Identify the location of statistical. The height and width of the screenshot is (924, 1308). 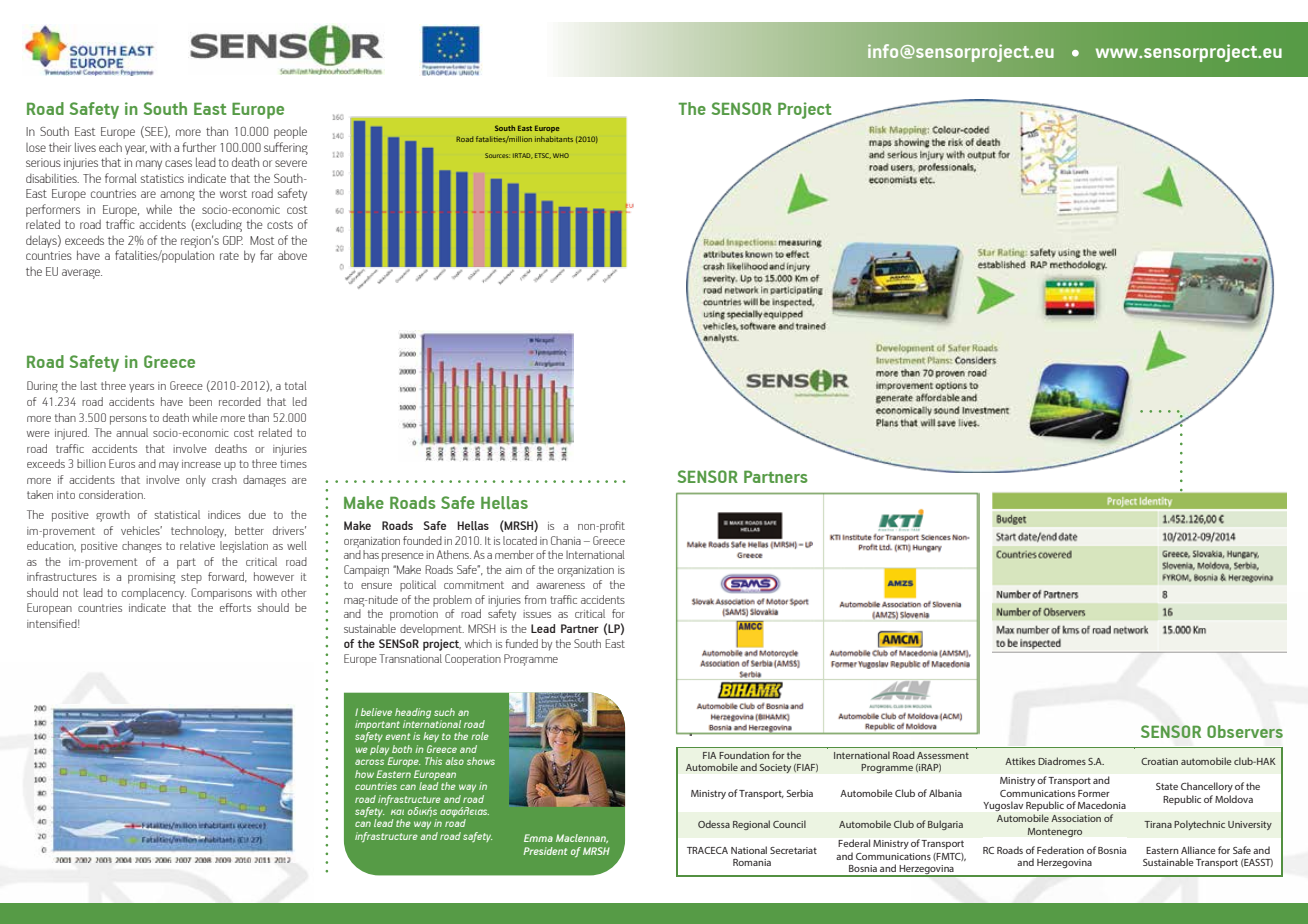
(177, 514).
